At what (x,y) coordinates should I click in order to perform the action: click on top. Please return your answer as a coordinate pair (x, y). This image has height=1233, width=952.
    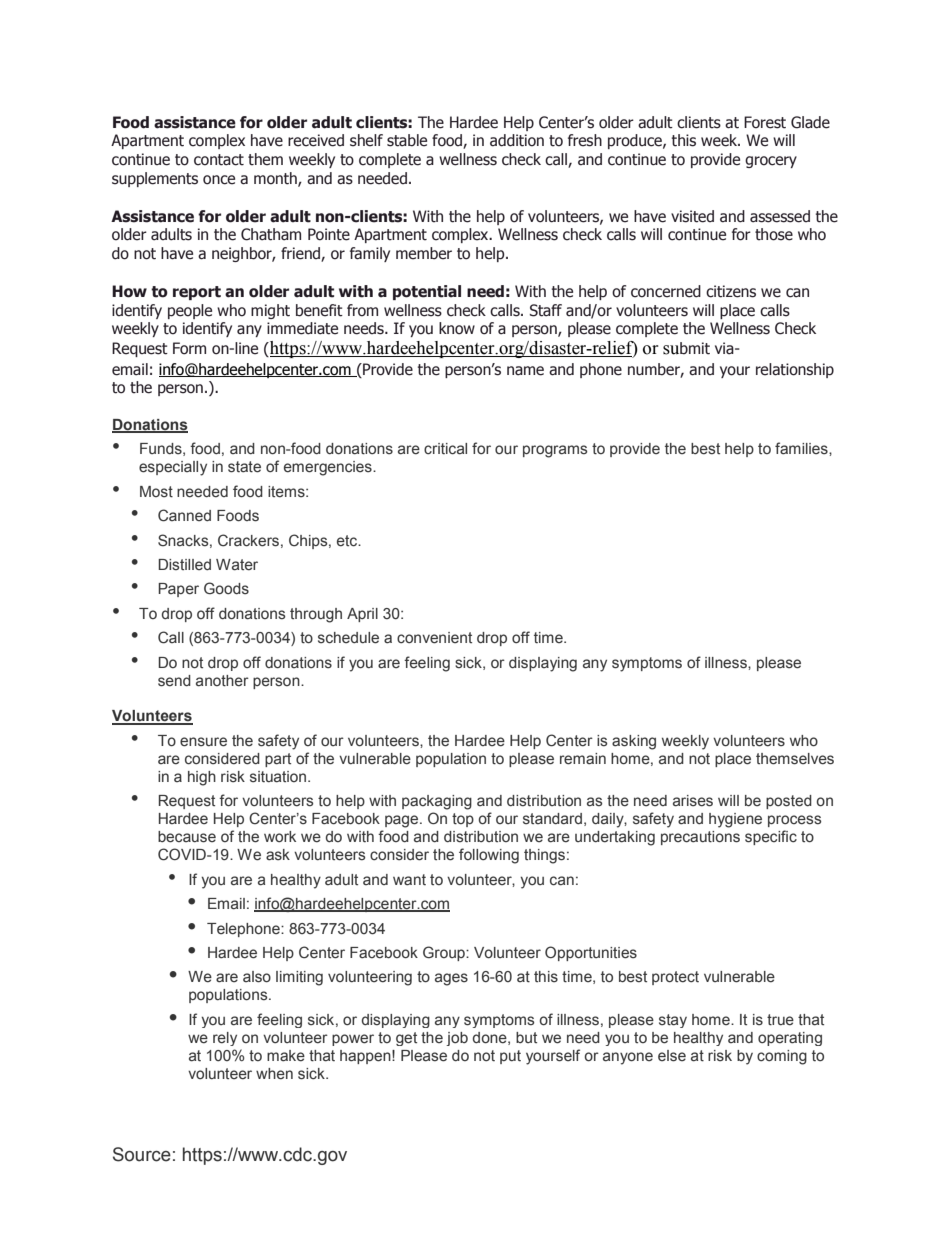
    Looking at the image, I should click on (463, 820).
